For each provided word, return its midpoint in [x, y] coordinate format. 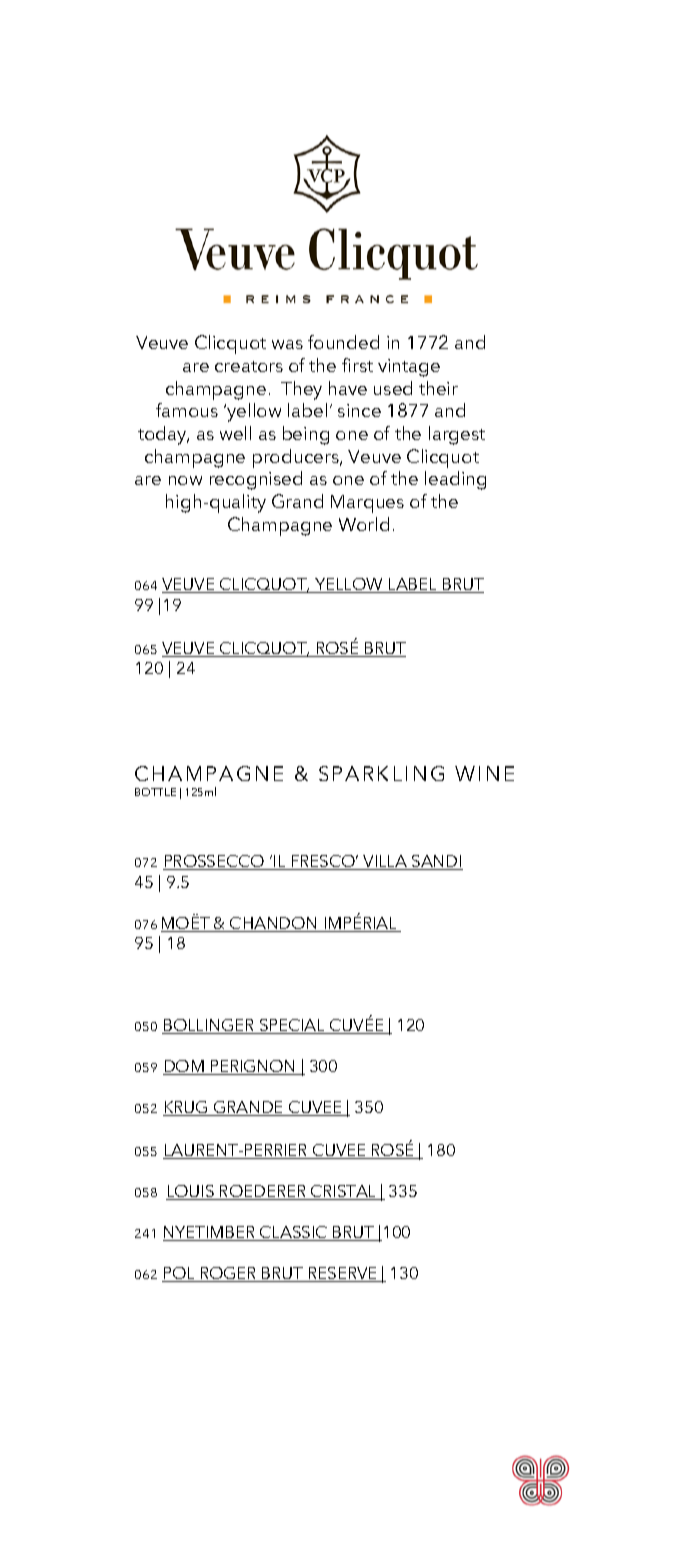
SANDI [436, 862]
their [438, 388]
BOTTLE [155, 792]
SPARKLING [381, 773]
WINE [484, 773]
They [301, 390]
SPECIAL [293, 1026]
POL [179, 1274]
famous [187, 410]
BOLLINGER [209, 1026]
